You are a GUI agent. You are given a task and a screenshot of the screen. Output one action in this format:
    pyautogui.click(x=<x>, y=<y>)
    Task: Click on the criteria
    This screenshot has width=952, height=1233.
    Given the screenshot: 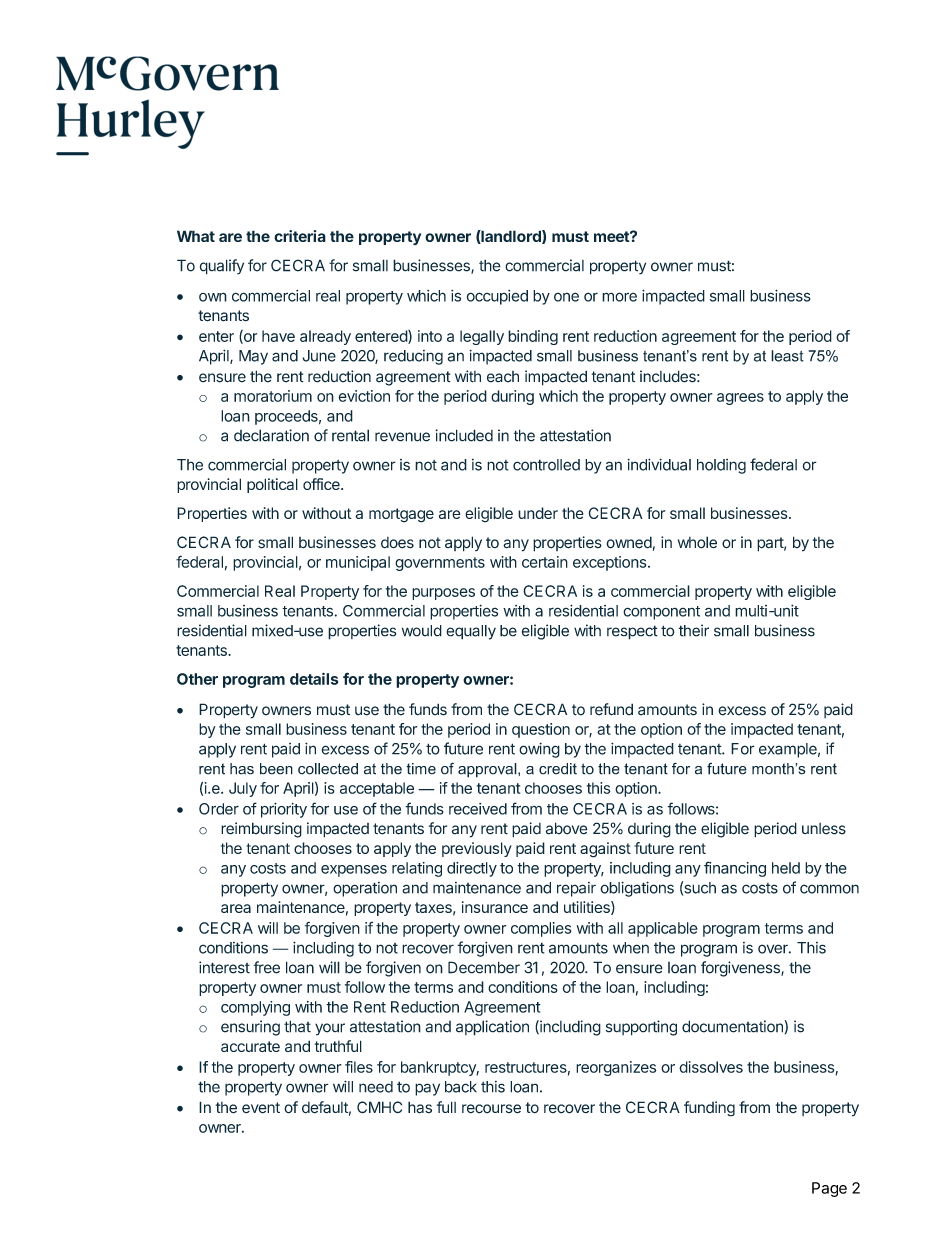 What is the action you would take?
    pyautogui.click(x=300, y=236)
